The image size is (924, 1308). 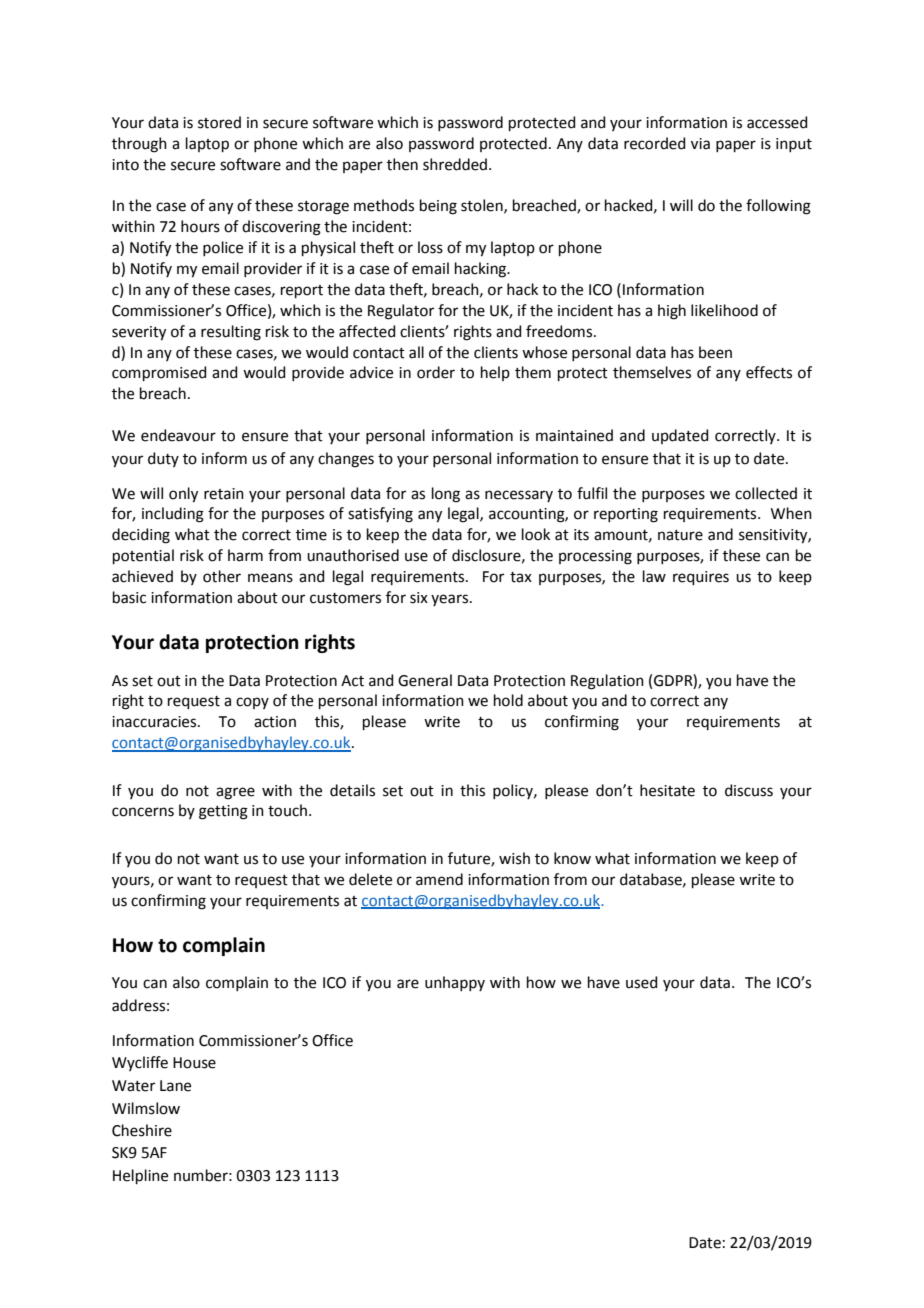 I want to click on stored, so click(x=219, y=122).
